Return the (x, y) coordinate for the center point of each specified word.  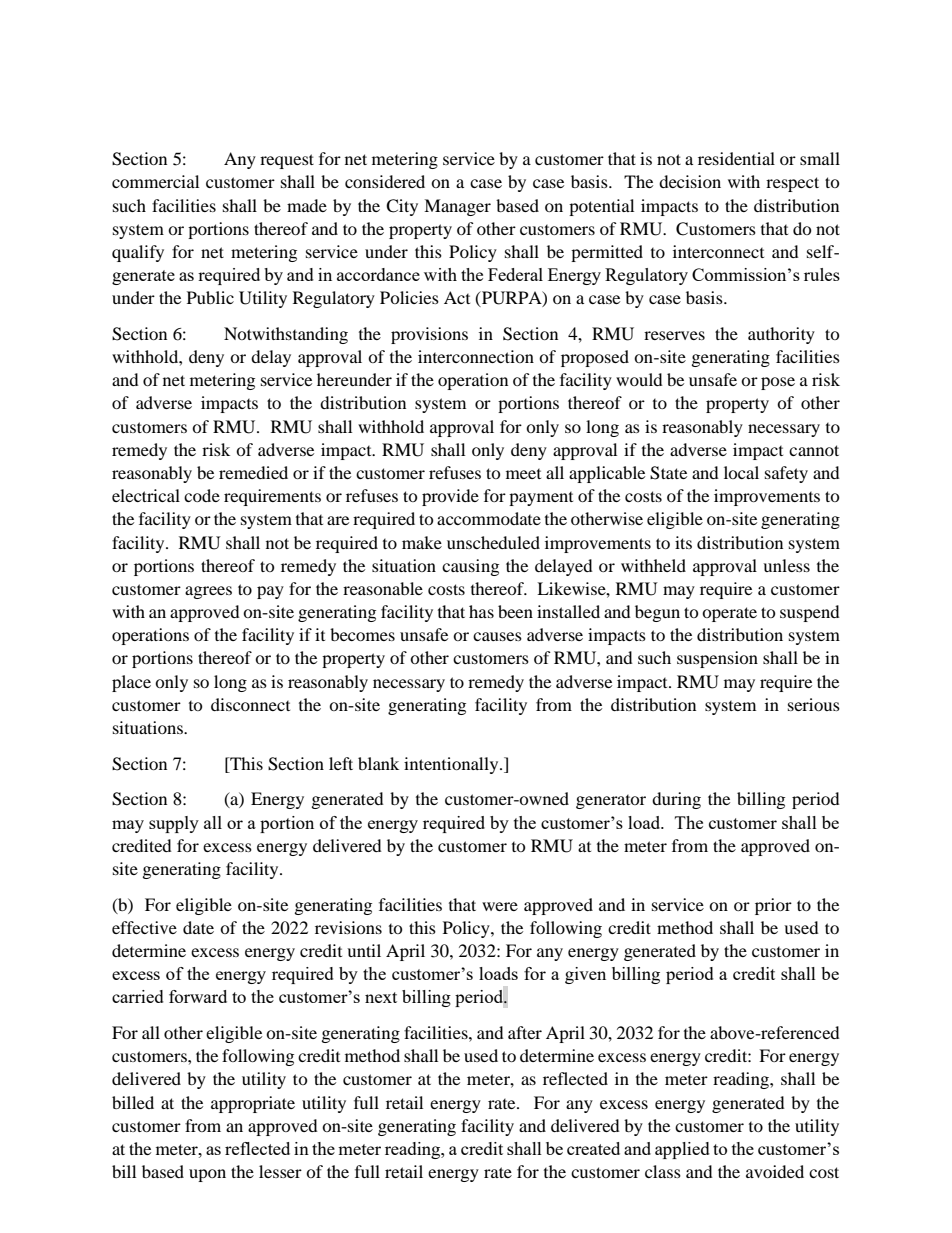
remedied (253, 472)
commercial (155, 181)
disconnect (250, 704)
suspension (717, 659)
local (741, 472)
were (500, 906)
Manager (457, 207)
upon (207, 1175)
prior (773, 906)
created (593, 1148)
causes (497, 636)
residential (736, 158)
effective (144, 927)
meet (523, 474)
